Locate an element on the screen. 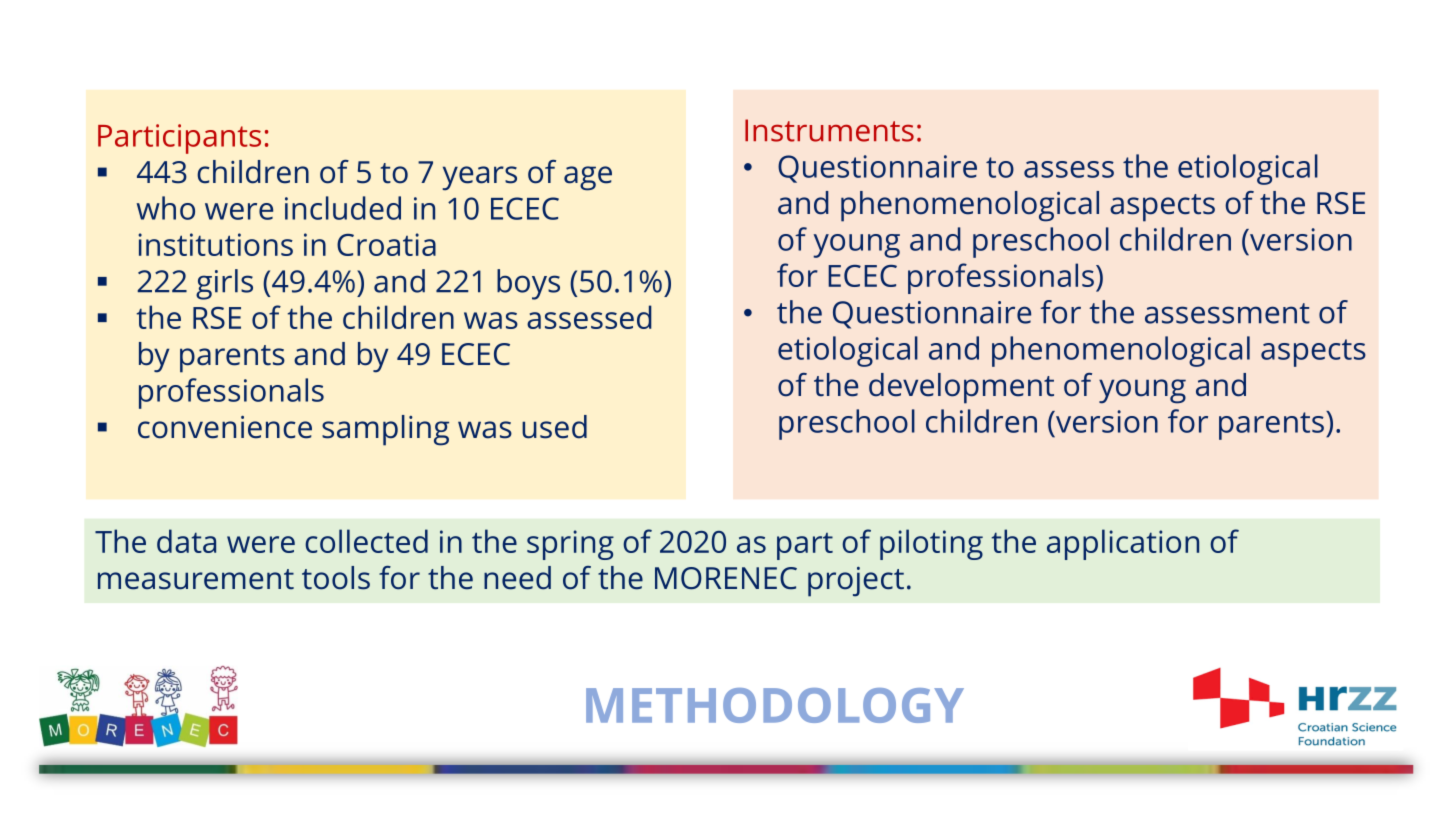 This screenshot has height=819, width=1456. girls is located at coordinates (224, 284).
